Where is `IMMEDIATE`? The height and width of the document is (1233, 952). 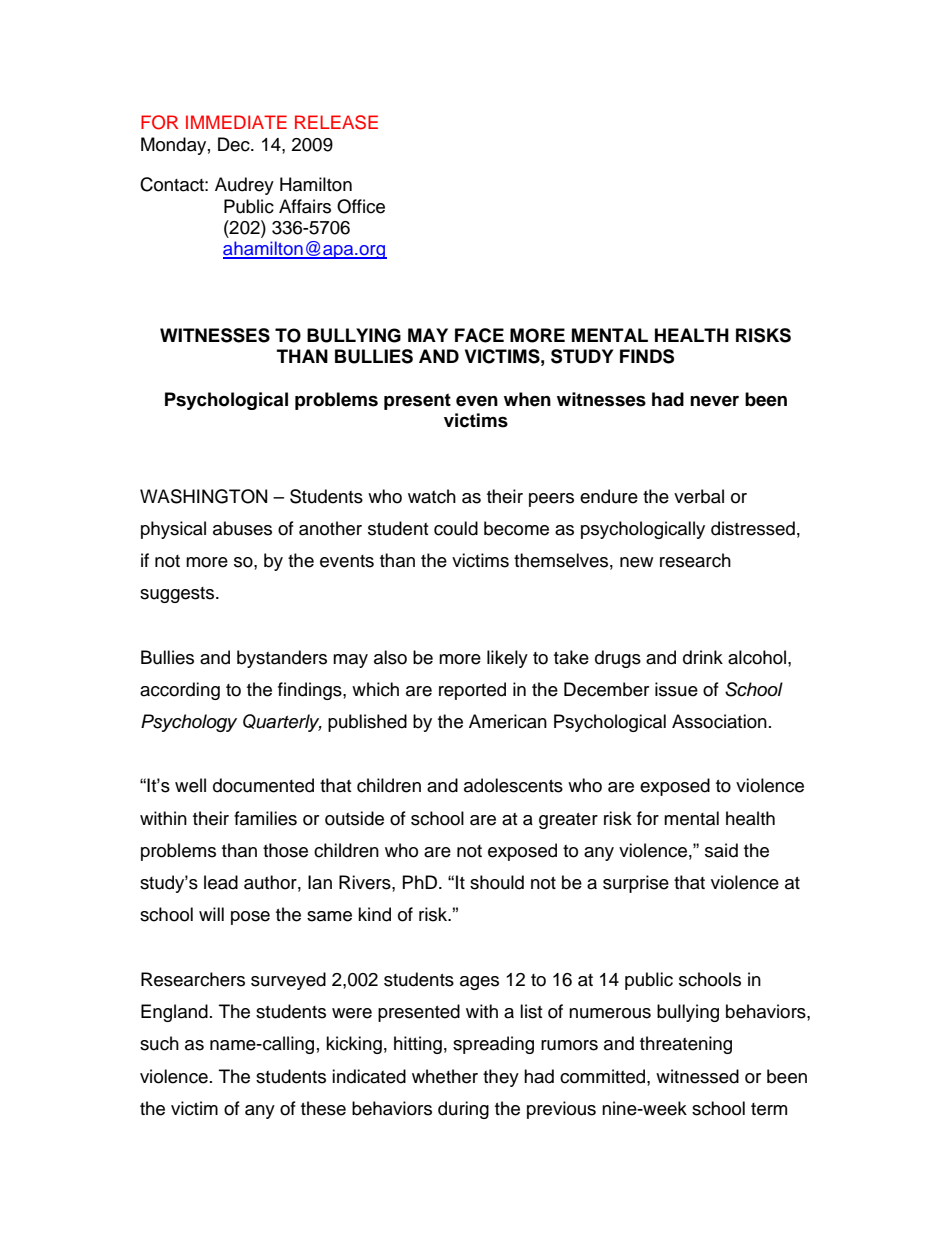 IMMEDIATE is located at coordinates (236, 122).
